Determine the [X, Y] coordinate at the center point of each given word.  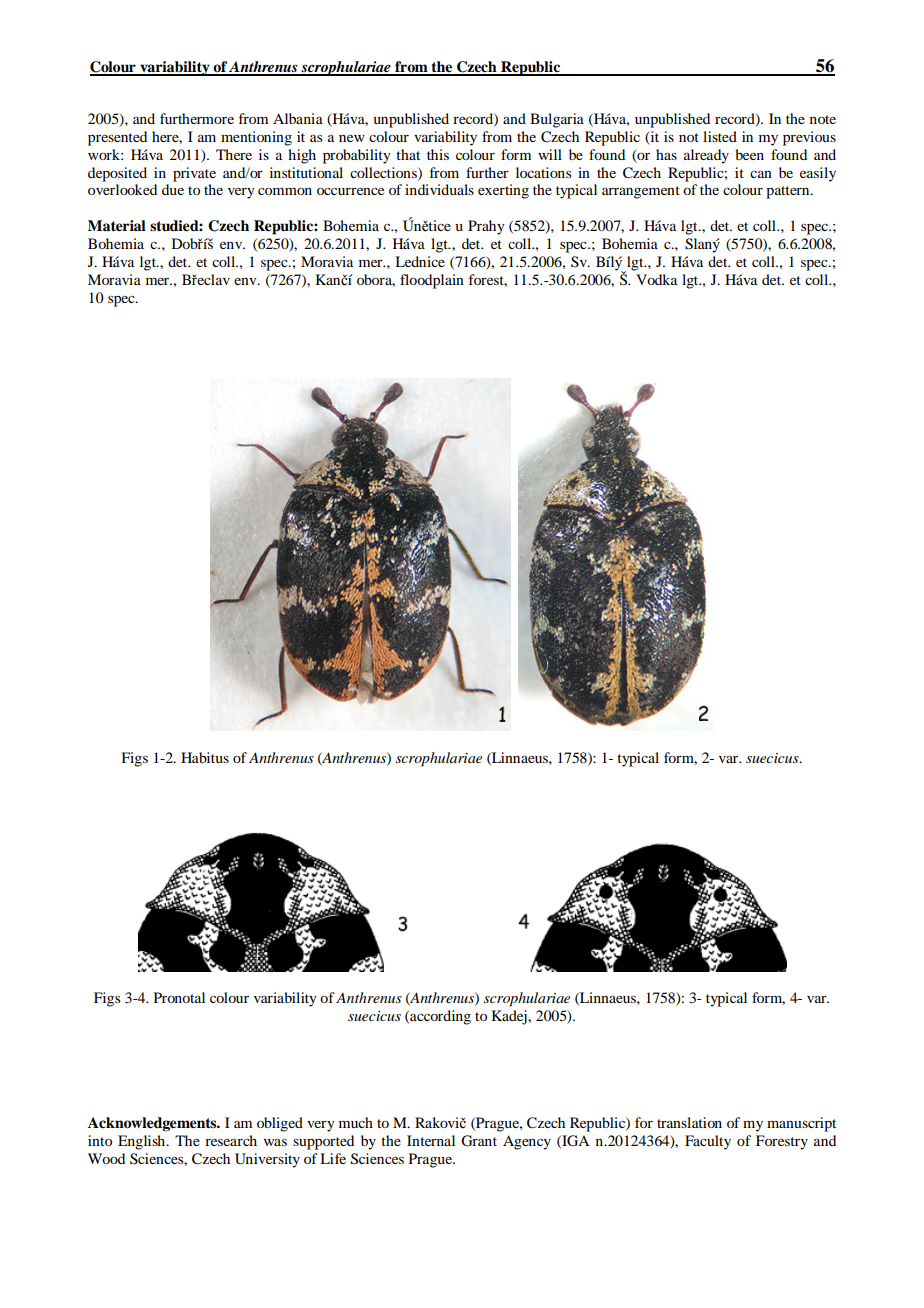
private [194, 174]
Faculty [708, 1142]
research [231, 1140]
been [749, 154]
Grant [479, 1141]
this [438, 154]
